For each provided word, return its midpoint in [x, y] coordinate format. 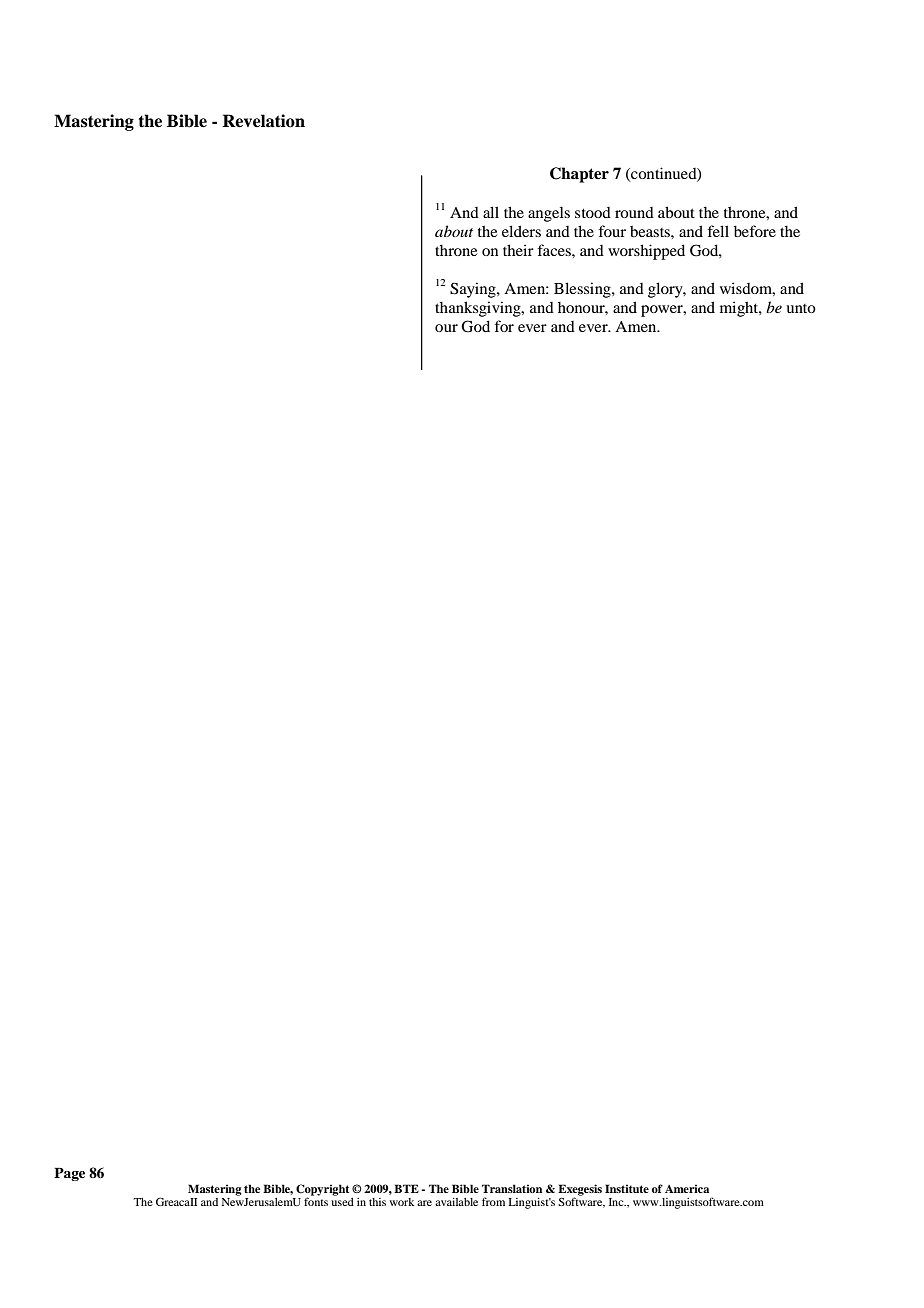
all [491, 212]
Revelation [263, 121]
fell [718, 231]
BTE [406, 1188]
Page [69, 1174]
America [687, 1188]
